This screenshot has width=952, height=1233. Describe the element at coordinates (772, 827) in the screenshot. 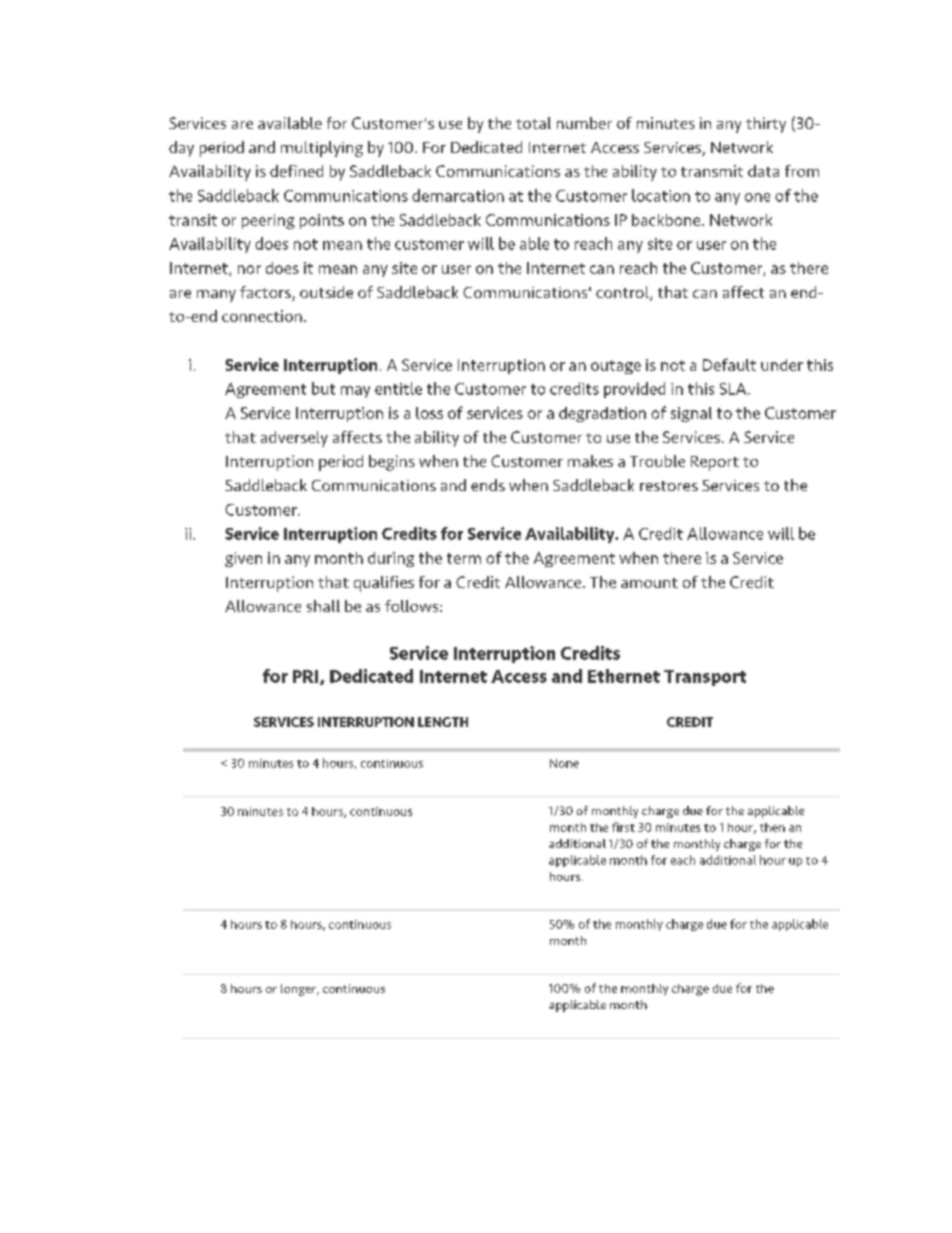

I see `then` at that location.
